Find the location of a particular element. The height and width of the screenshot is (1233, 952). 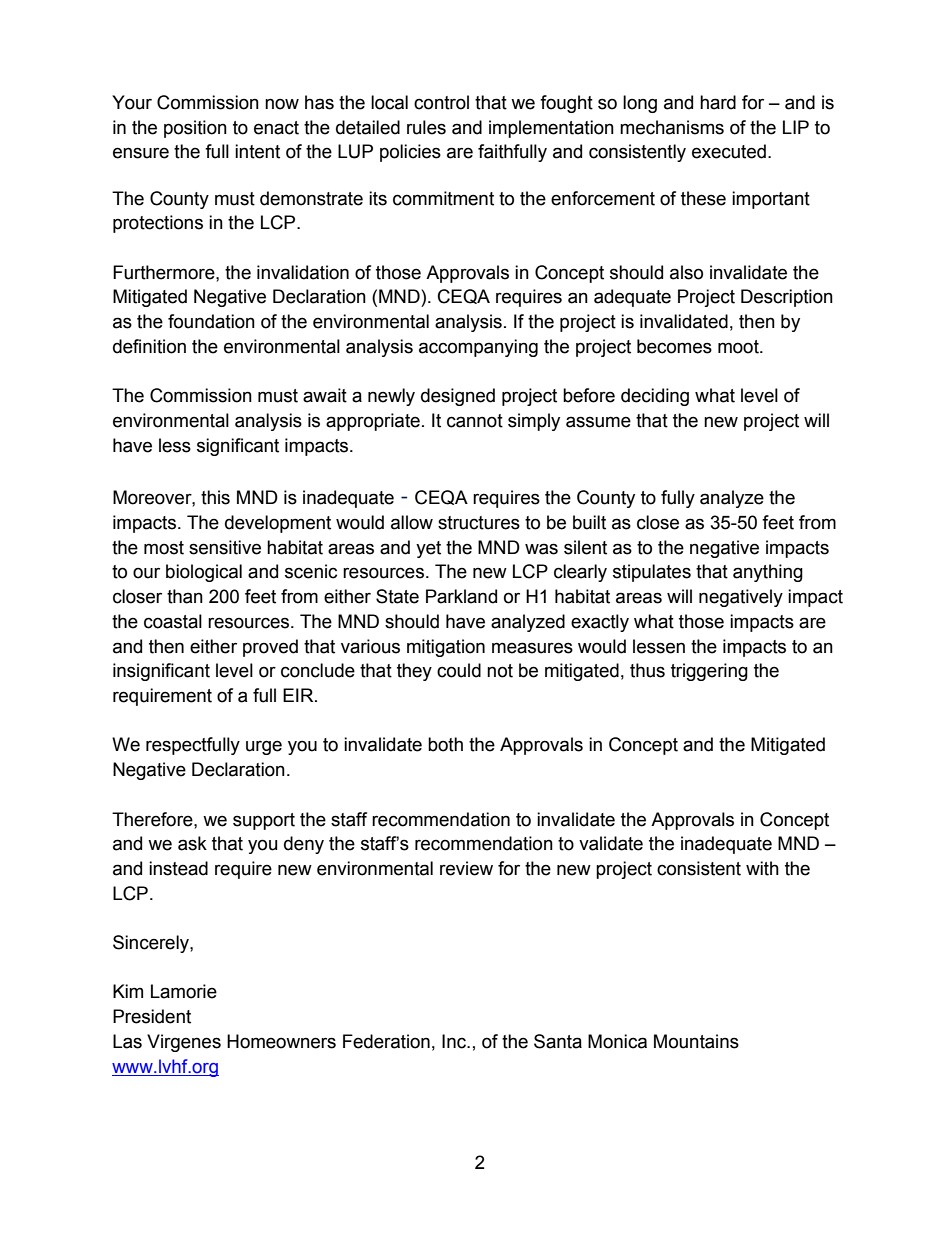

this is located at coordinates (215, 497).
